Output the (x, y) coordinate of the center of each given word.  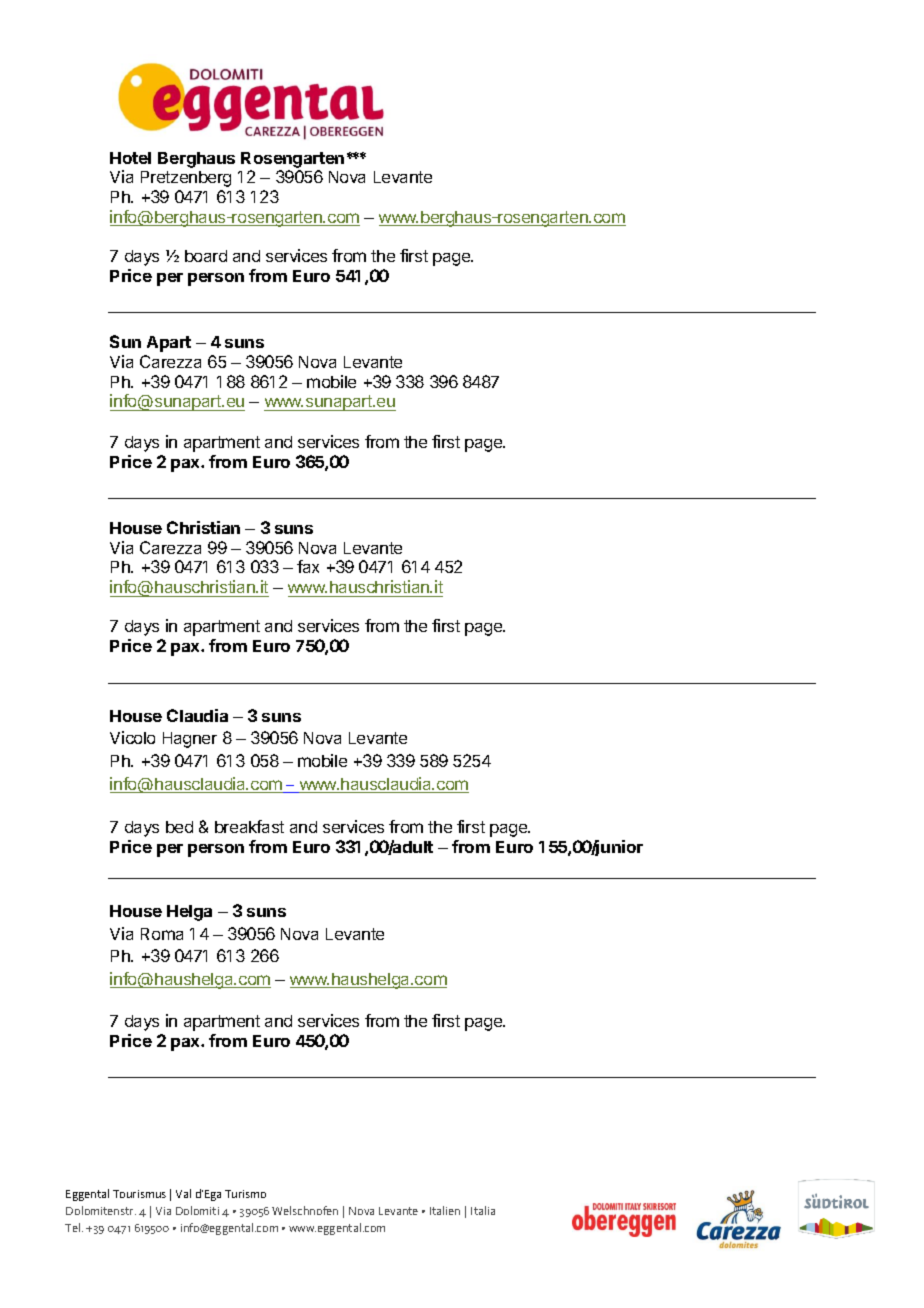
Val (183, 1193)
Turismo (245, 1194)
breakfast (249, 826)
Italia (483, 1210)
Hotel (130, 158)
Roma (162, 934)
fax (308, 566)
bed (179, 827)
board (206, 256)
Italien (445, 1210)
